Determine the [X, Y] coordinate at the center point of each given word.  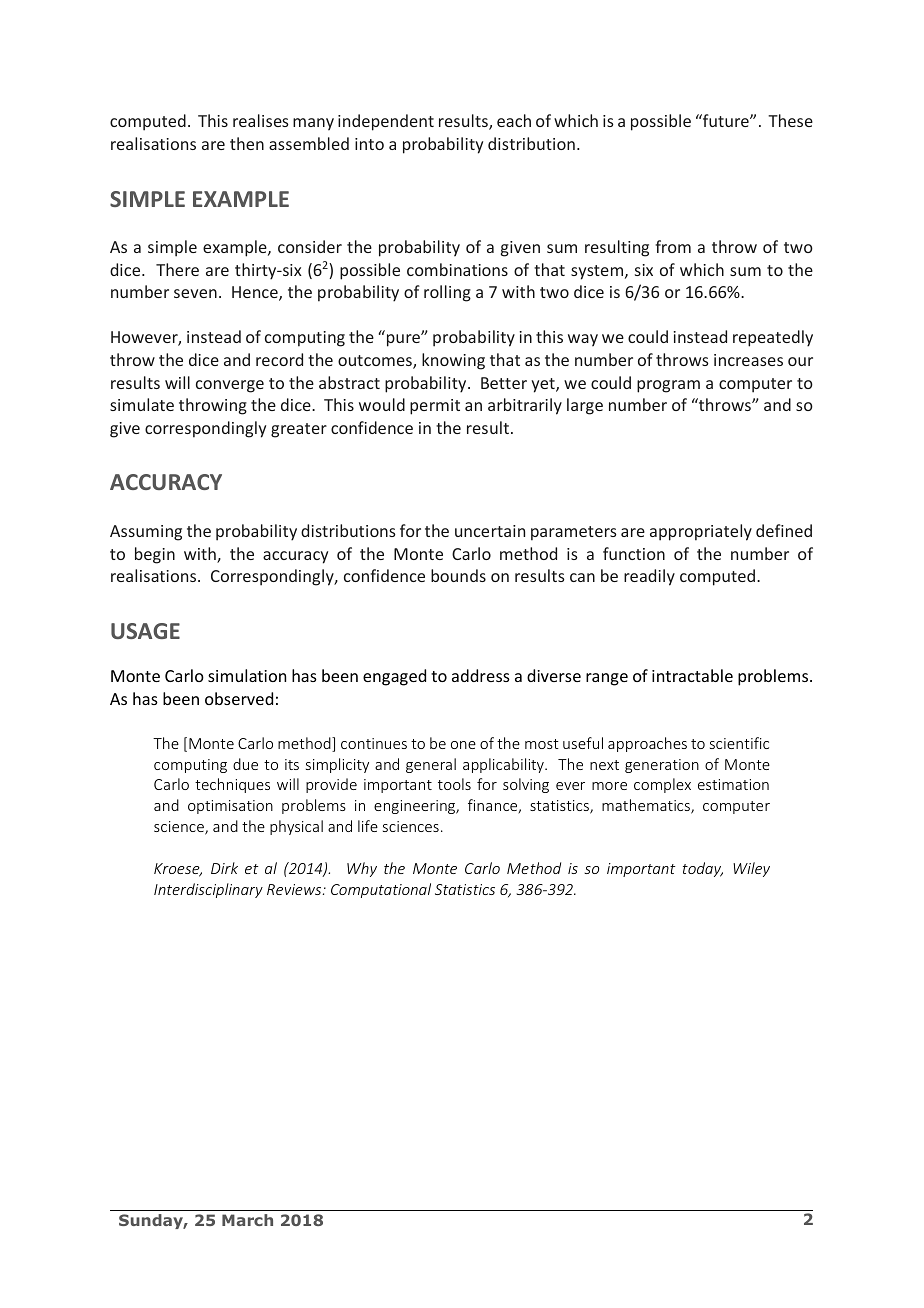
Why [362, 869]
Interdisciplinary [208, 890]
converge [230, 386]
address [481, 675]
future [726, 120]
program [668, 386]
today [703, 869]
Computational [381, 890]
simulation [247, 675]
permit [435, 407]
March [247, 1220]
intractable [692, 675]
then [247, 143]
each [514, 120]
